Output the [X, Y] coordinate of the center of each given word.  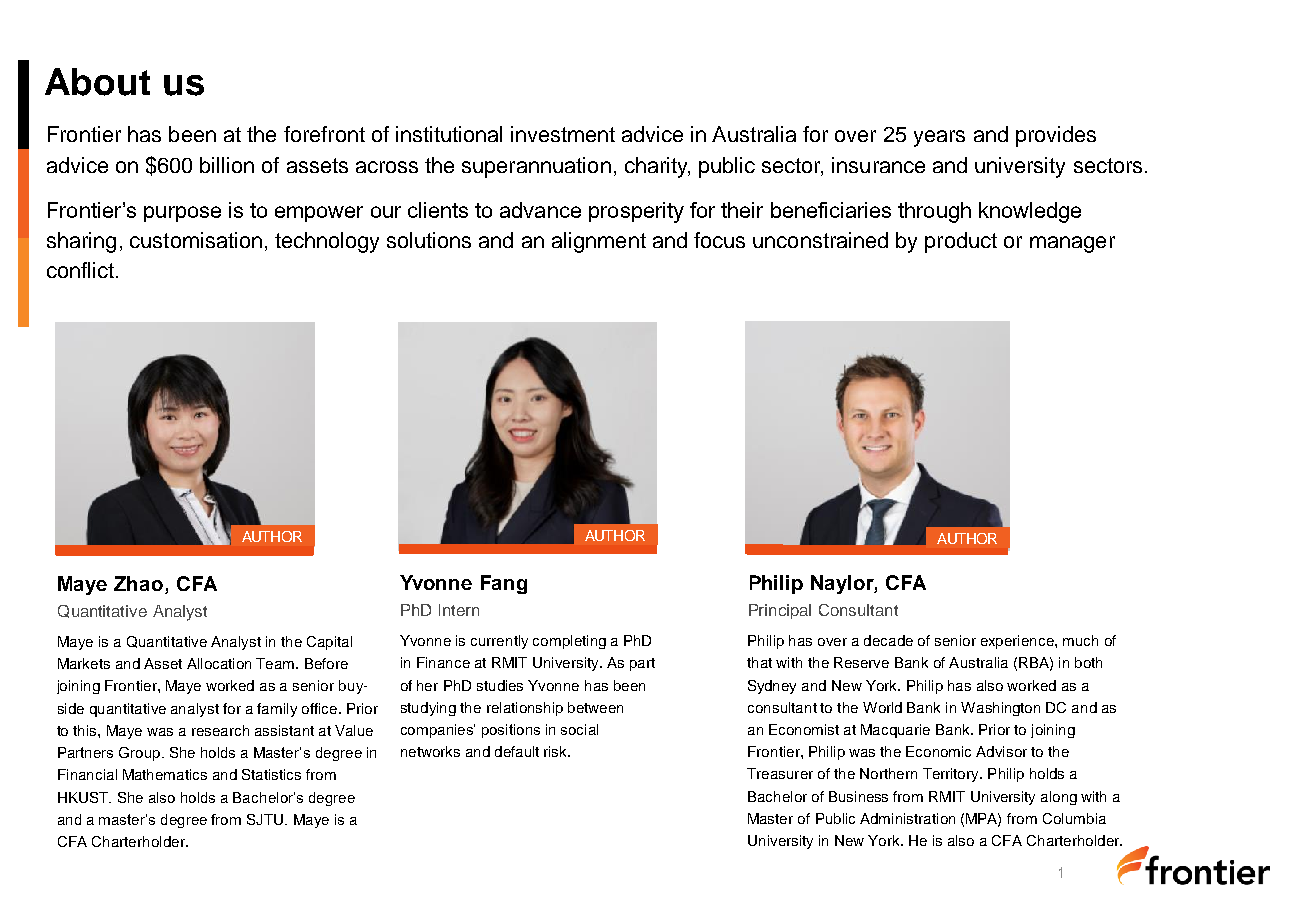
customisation [196, 240]
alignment [599, 242]
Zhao [140, 585]
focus [719, 240]
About [97, 82]
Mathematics [165, 774]
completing [569, 642]
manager [1072, 244]
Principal [780, 611]
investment [563, 134]
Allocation [219, 663]
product [961, 242]
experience [1018, 642]
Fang [504, 584]
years [939, 138]
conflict [80, 270]
